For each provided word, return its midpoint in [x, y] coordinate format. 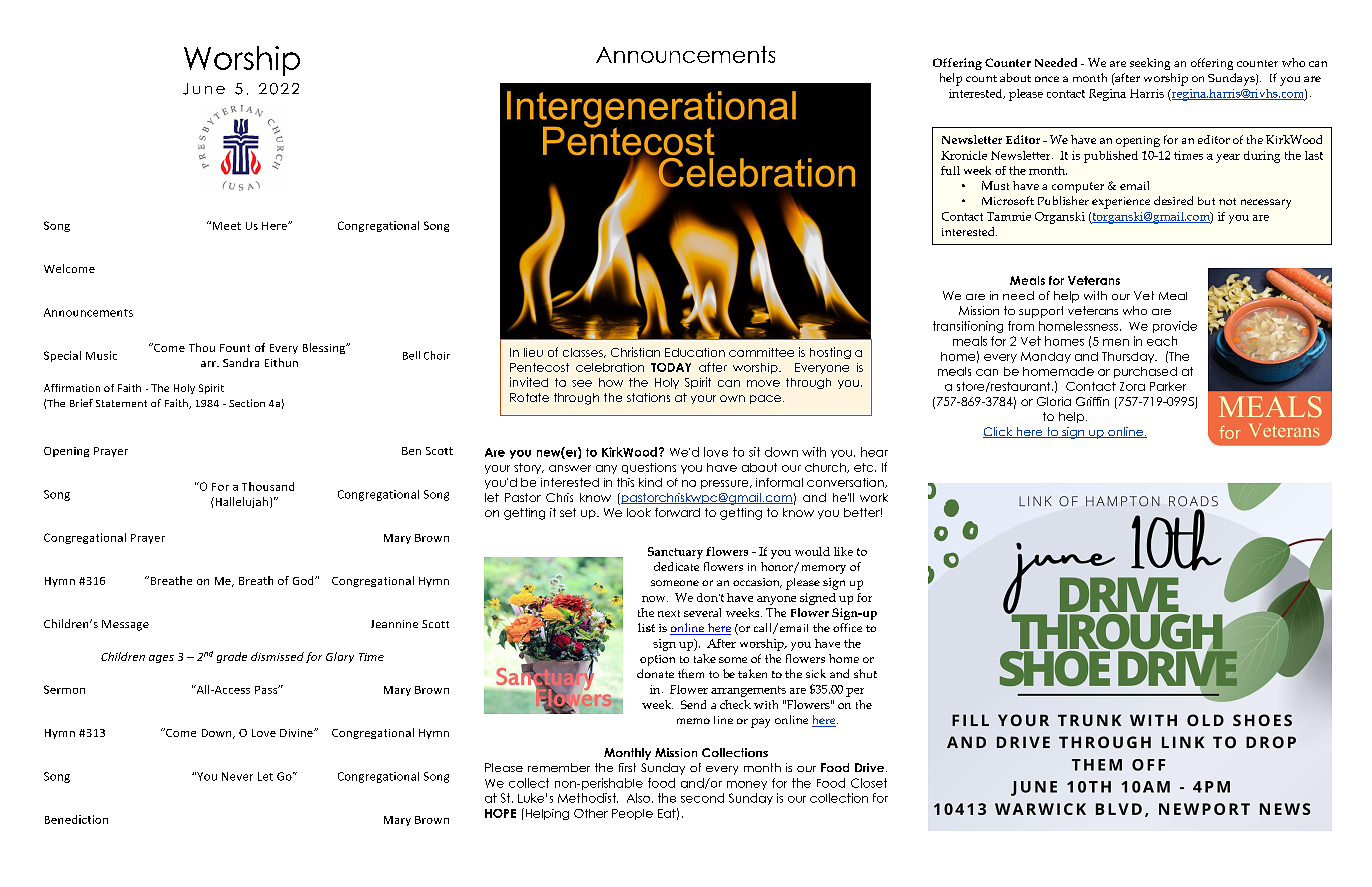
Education [695, 352]
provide [1175, 327]
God [304, 580]
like [843, 551]
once [1047, 79]
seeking [1150, 64]
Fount [235, 348]
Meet [227, 226]
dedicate [676, 566]
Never [237, 776]
